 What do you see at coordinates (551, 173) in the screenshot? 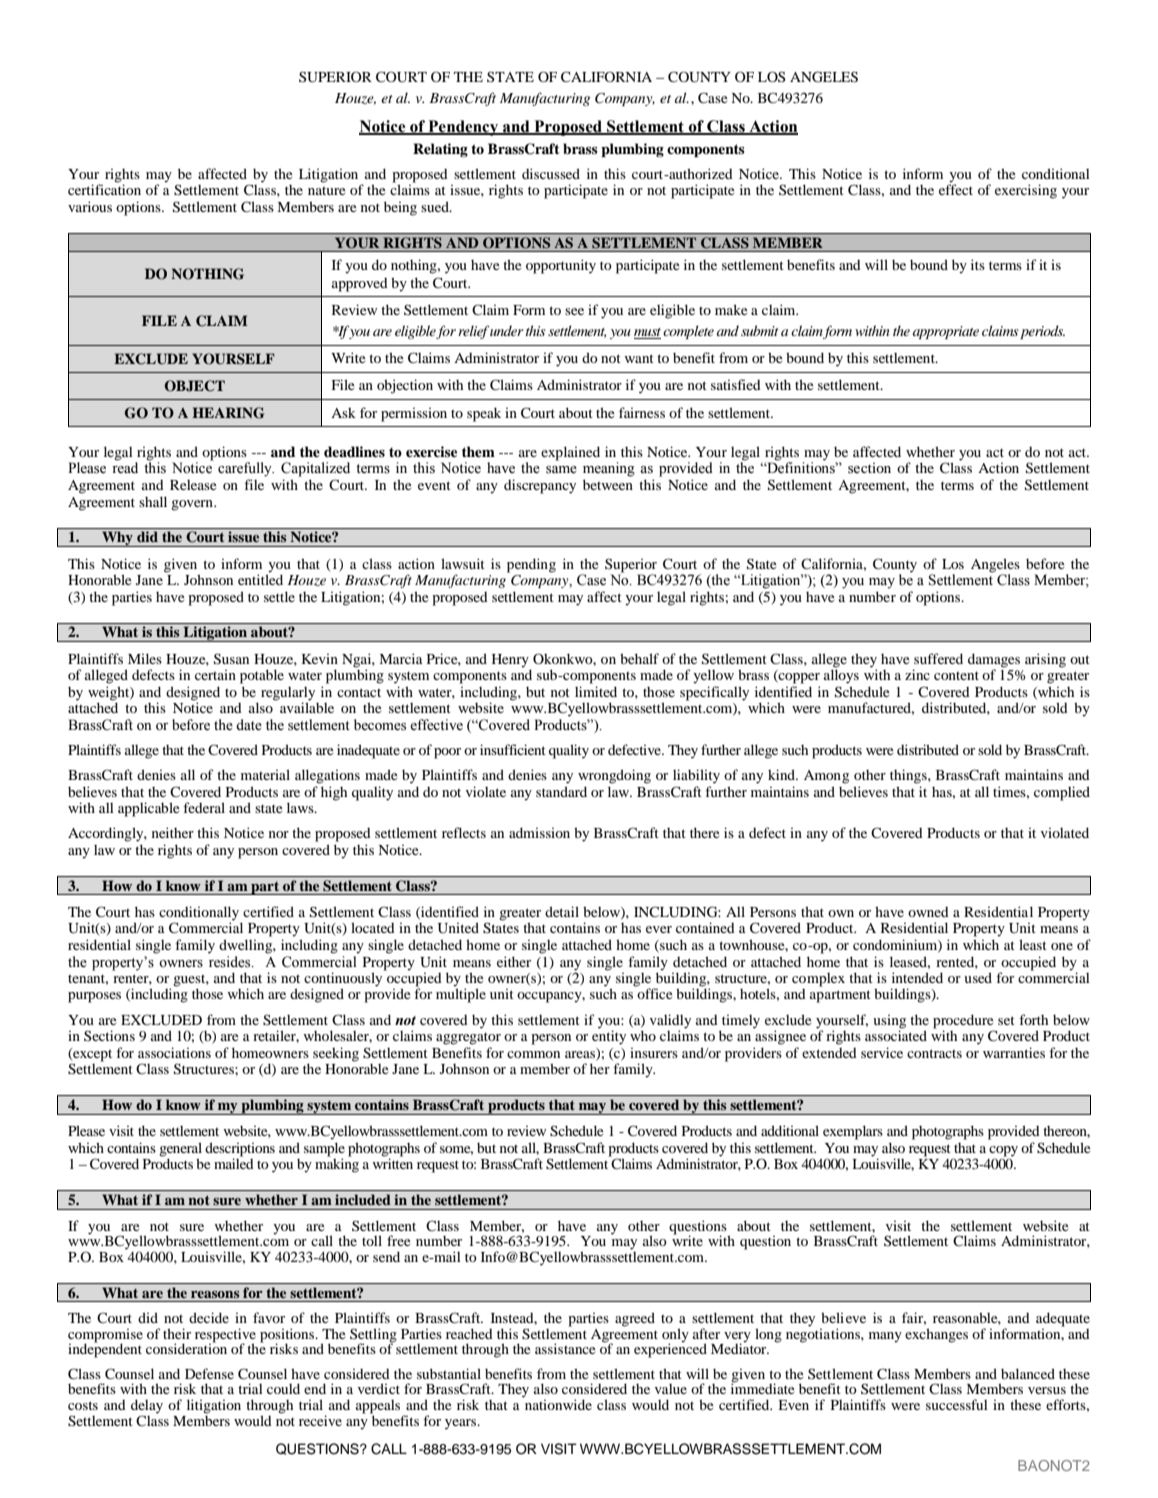
I see `discussed` at bounding box center [551, 173].
